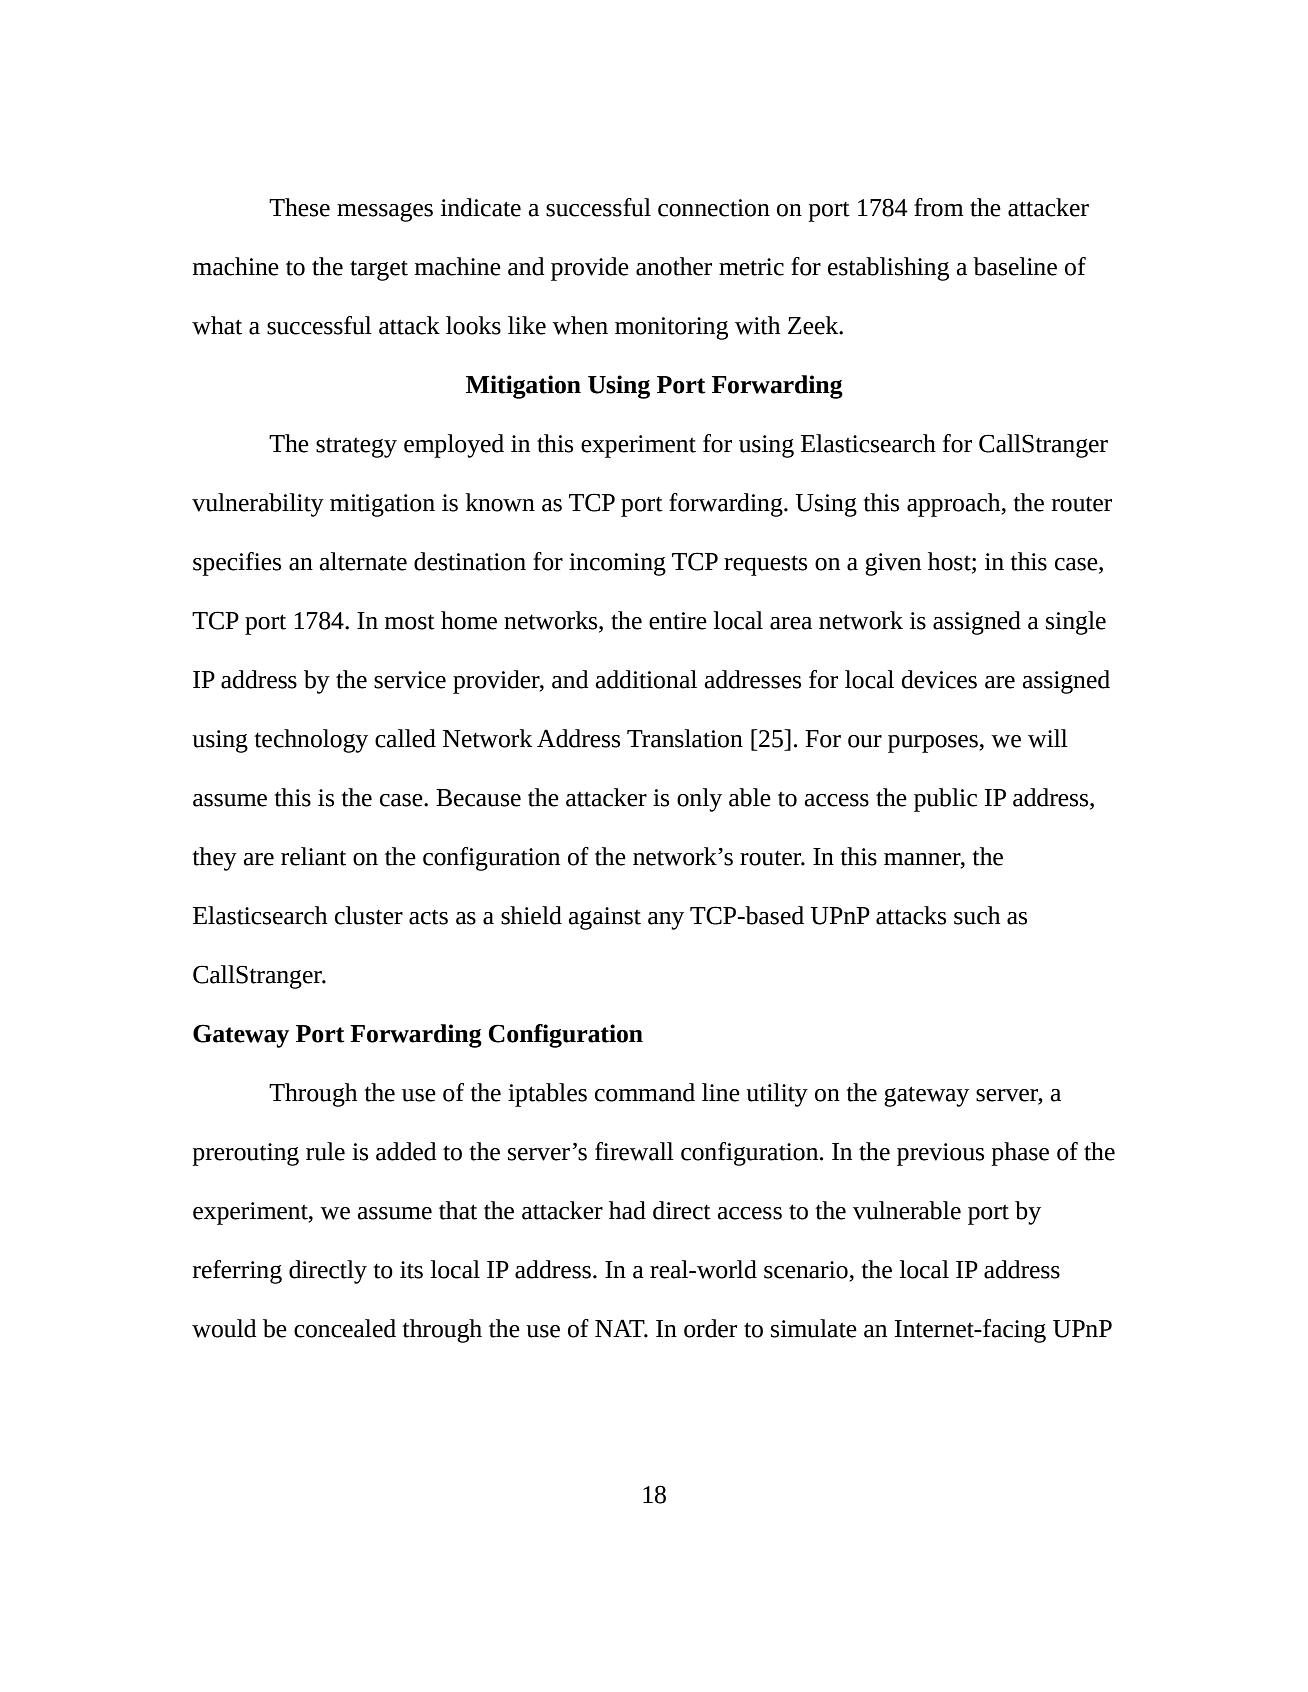 This screenshot has height=1692, width=1308. What do you see at coordinates (363, 561) in the screenshot?
I see `alternate` at bounding box center [363, 561].
